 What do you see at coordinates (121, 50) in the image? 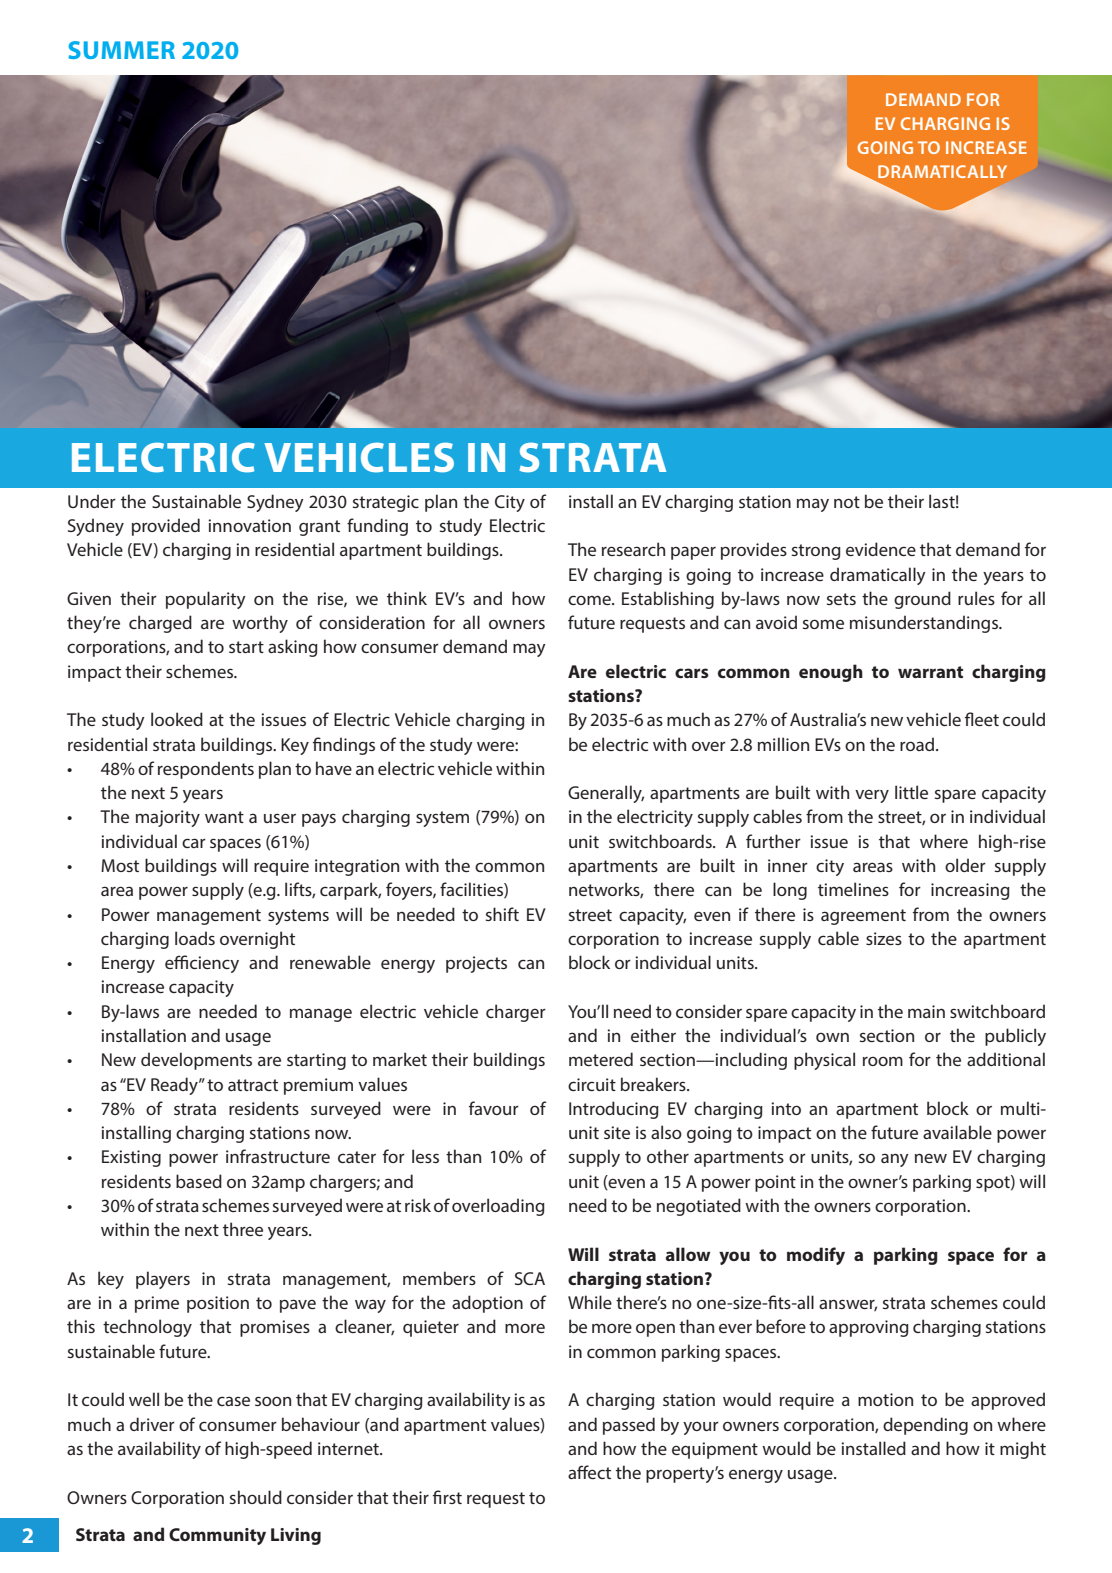
I see `SUMMER` at bounding box center [121, 50].
